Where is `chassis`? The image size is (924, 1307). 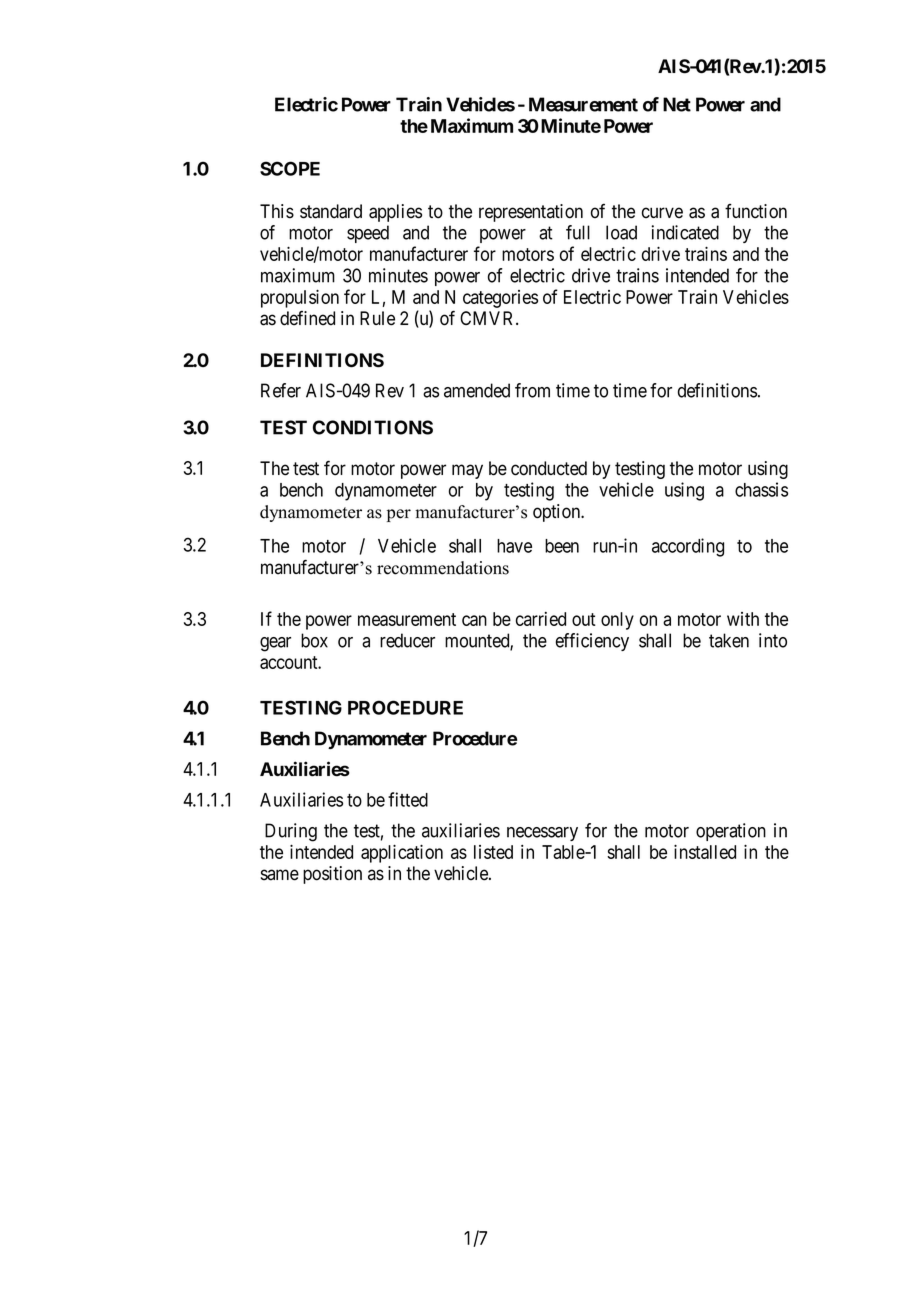
chassis is located at coordinates (761, 489).
